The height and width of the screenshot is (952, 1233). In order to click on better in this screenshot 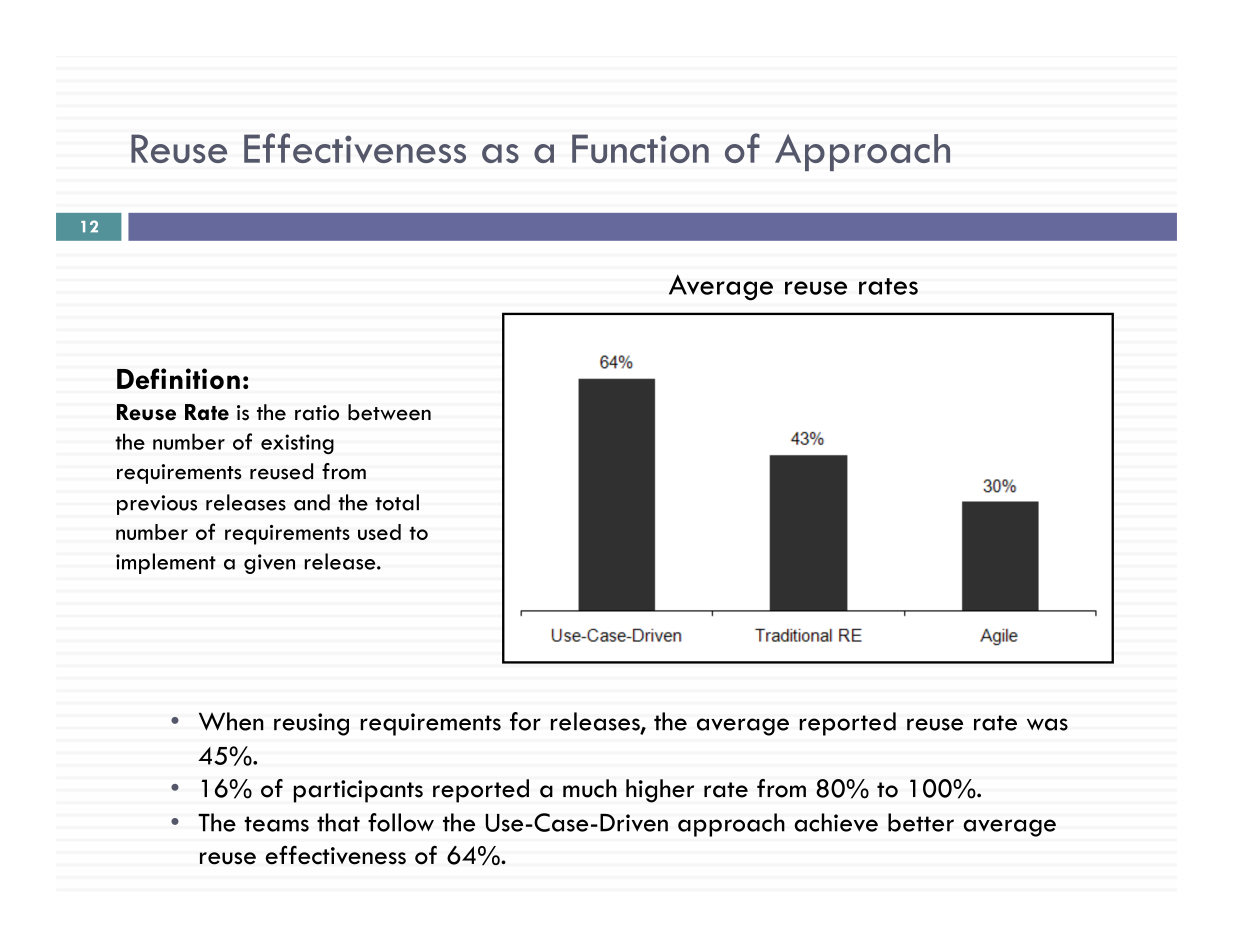, I will do `click(921, 822)`.
